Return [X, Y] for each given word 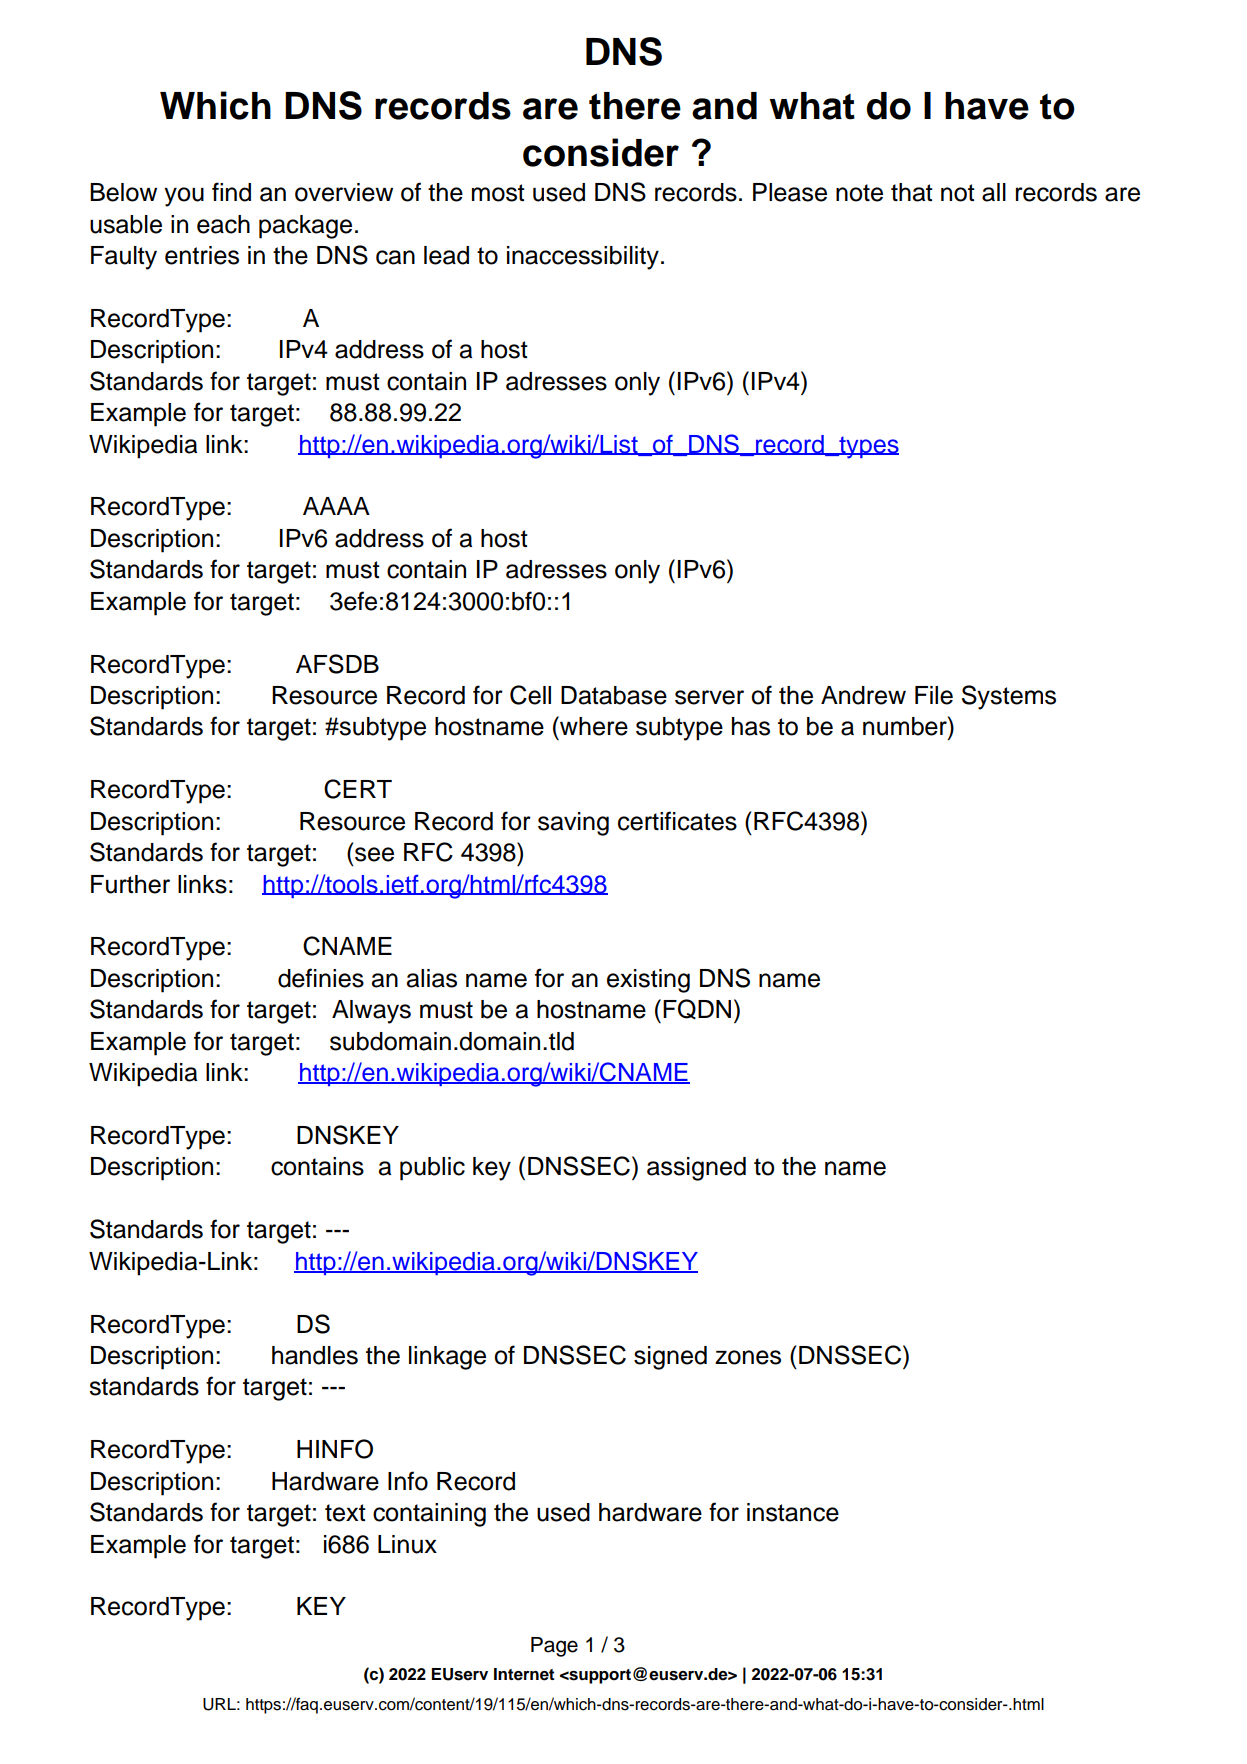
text [345, 1513]
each [223, 224]
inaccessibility [583, 258]
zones [748, 1357]
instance [793, 1512]
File [934, 695]
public [432, 1169]
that [912, 192]
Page [554, 1647]
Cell [530, 695]
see [374, 854]
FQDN [697, 1009]
